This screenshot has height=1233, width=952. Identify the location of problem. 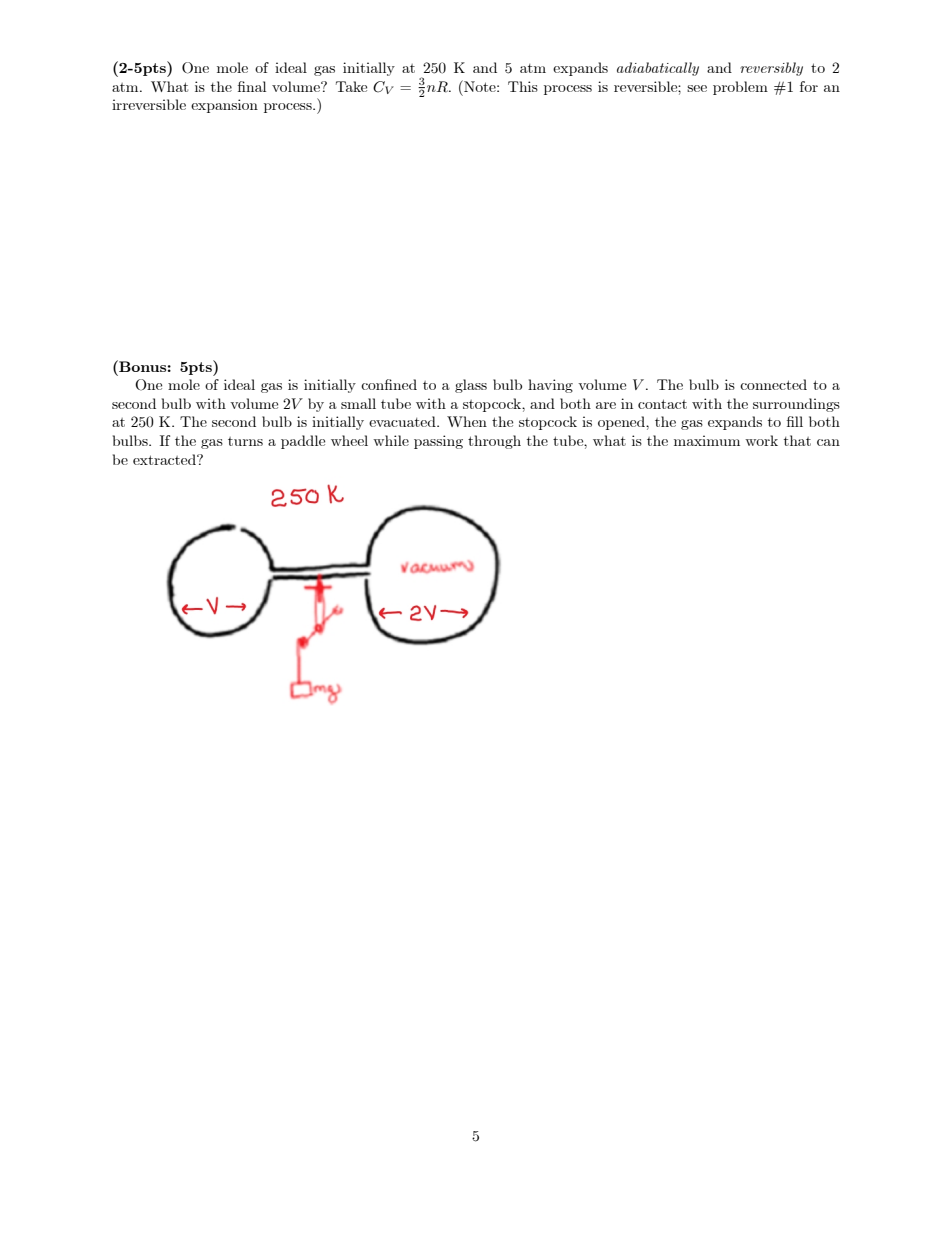
(740, 88).
